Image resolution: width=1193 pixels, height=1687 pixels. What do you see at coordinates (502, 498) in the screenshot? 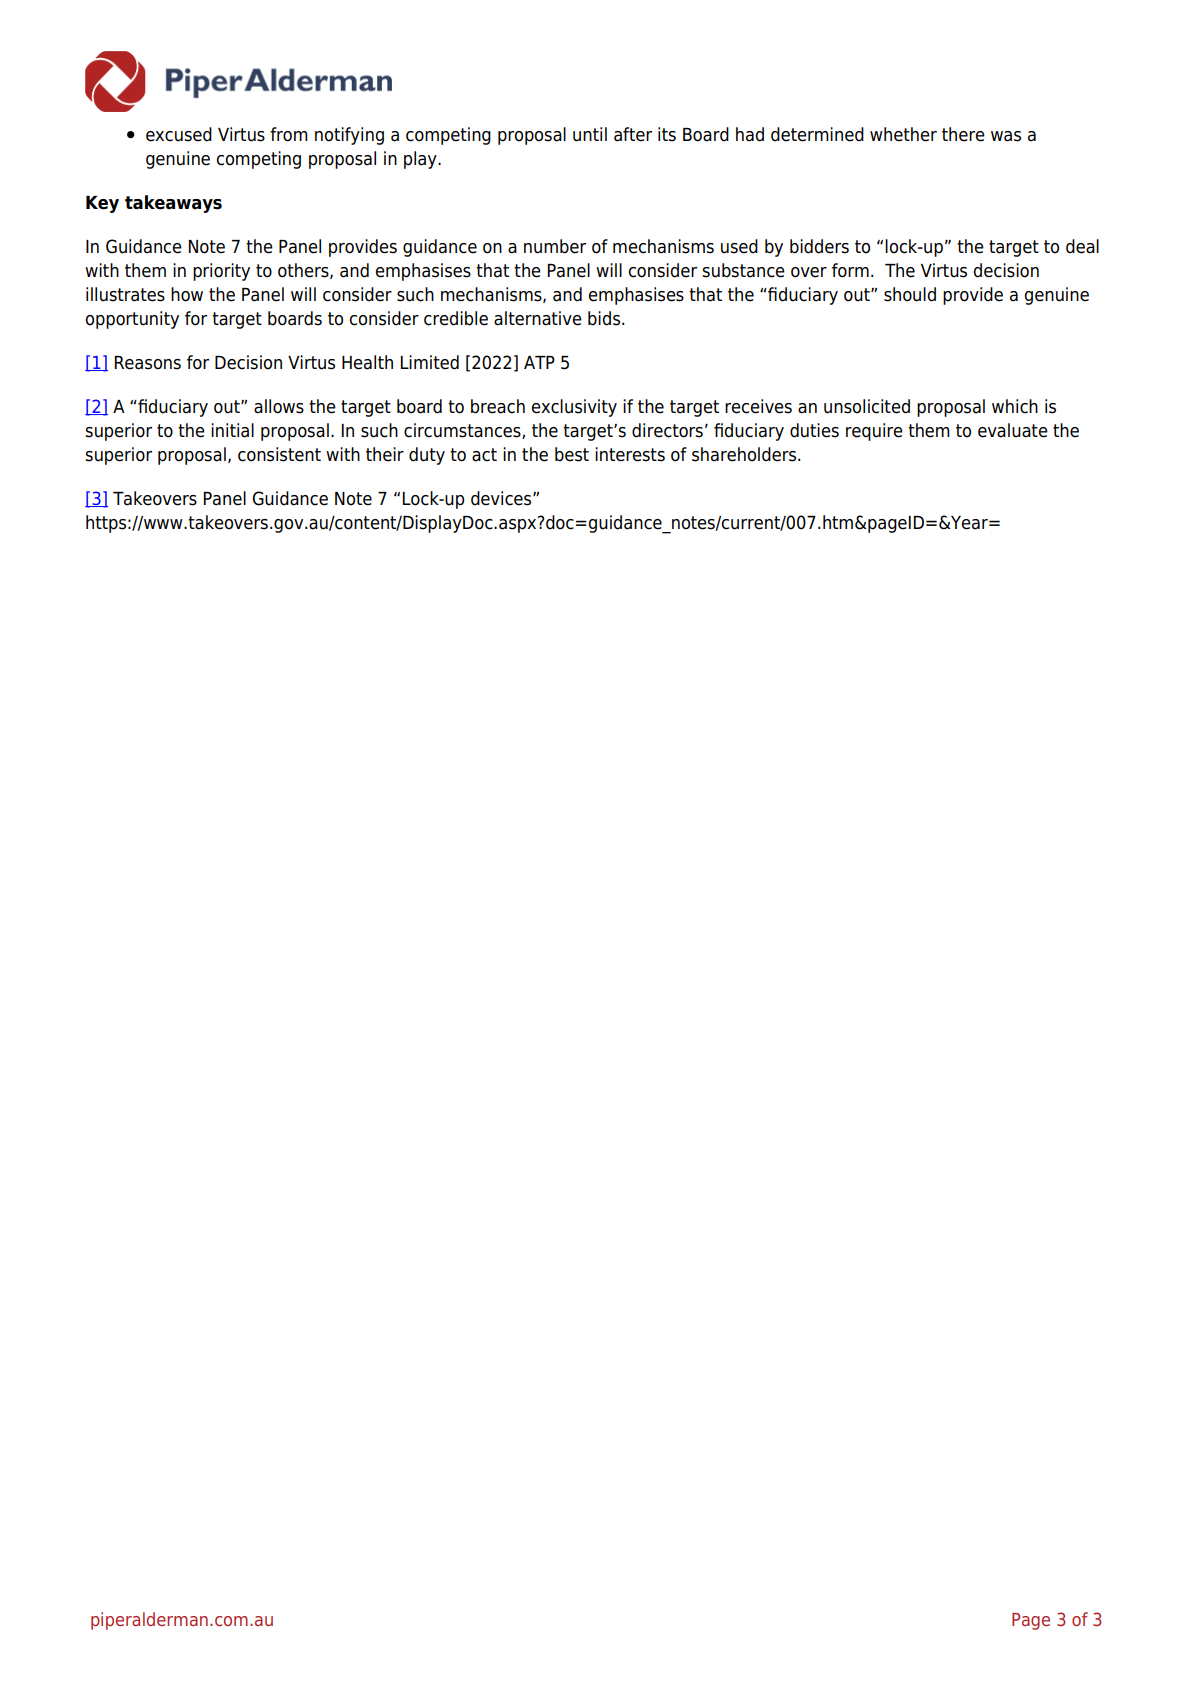
I see `devices` at bounding box center [502, 498].
